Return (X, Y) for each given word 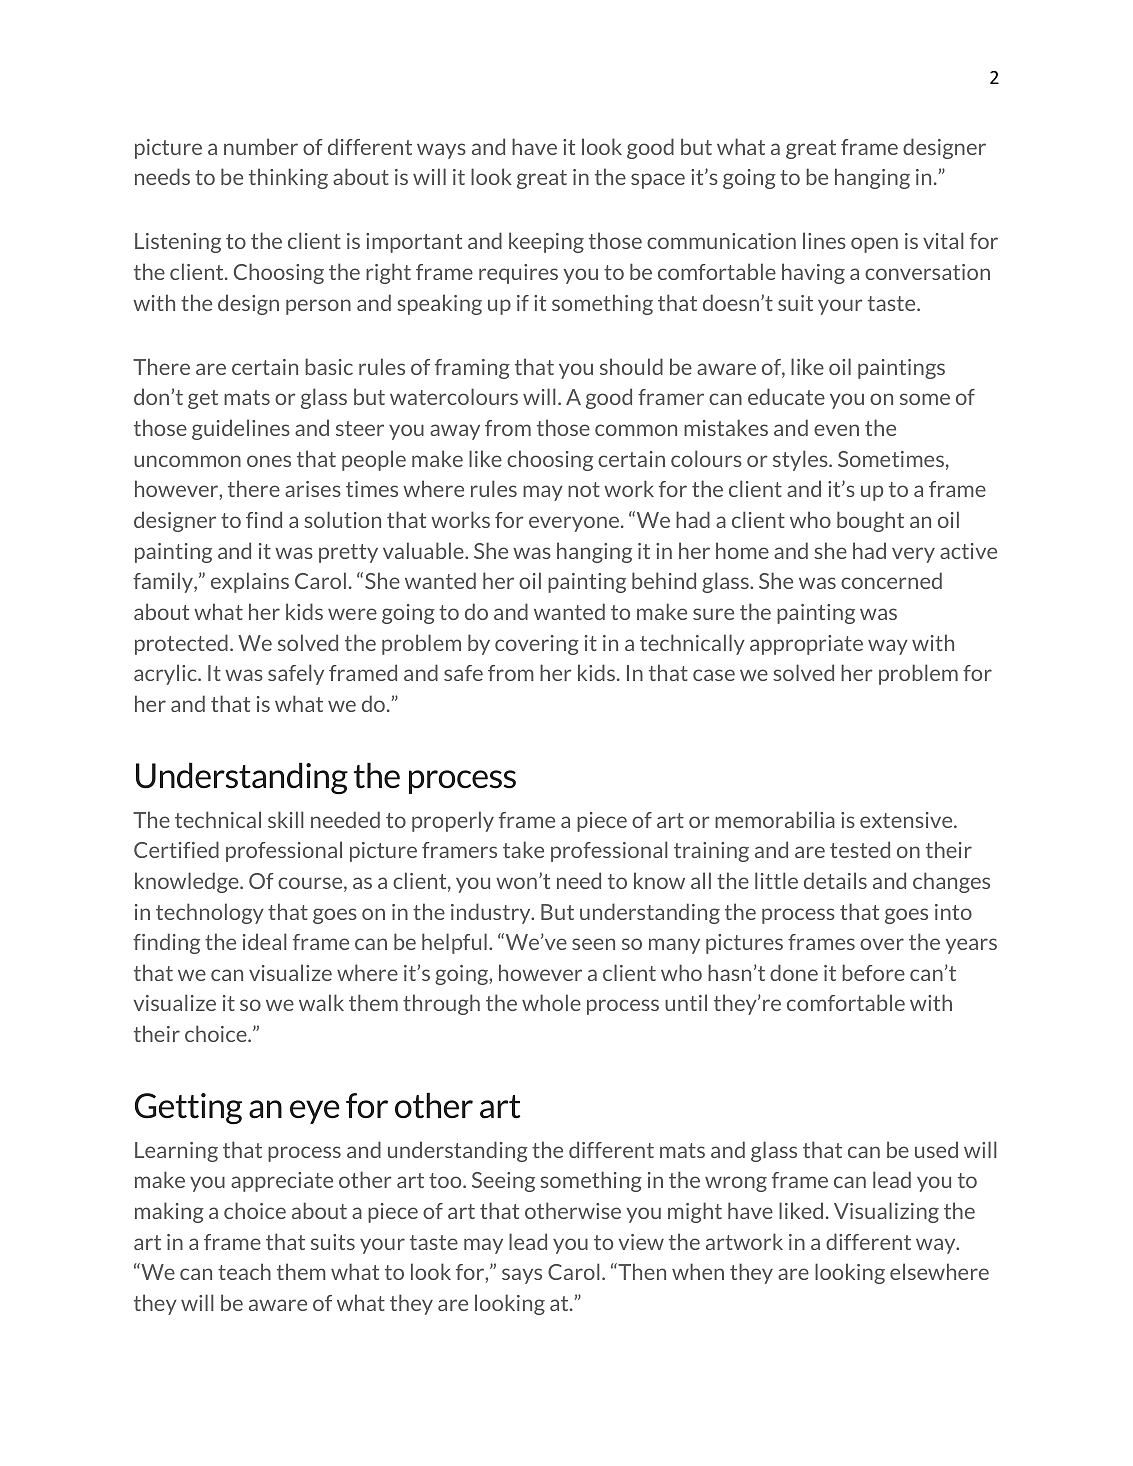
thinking (288, 178)
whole (551, 1002)
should (631, 366)
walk (321, 1002)
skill (286, 819)
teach (244, 1271)
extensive (907, 820)
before (873, 972)
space (658, 181)
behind (664, 580)
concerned (891, 580)
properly (453, 821)
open (874, 245)
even (836, 430)
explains (250, 582)
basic (329, 366)
